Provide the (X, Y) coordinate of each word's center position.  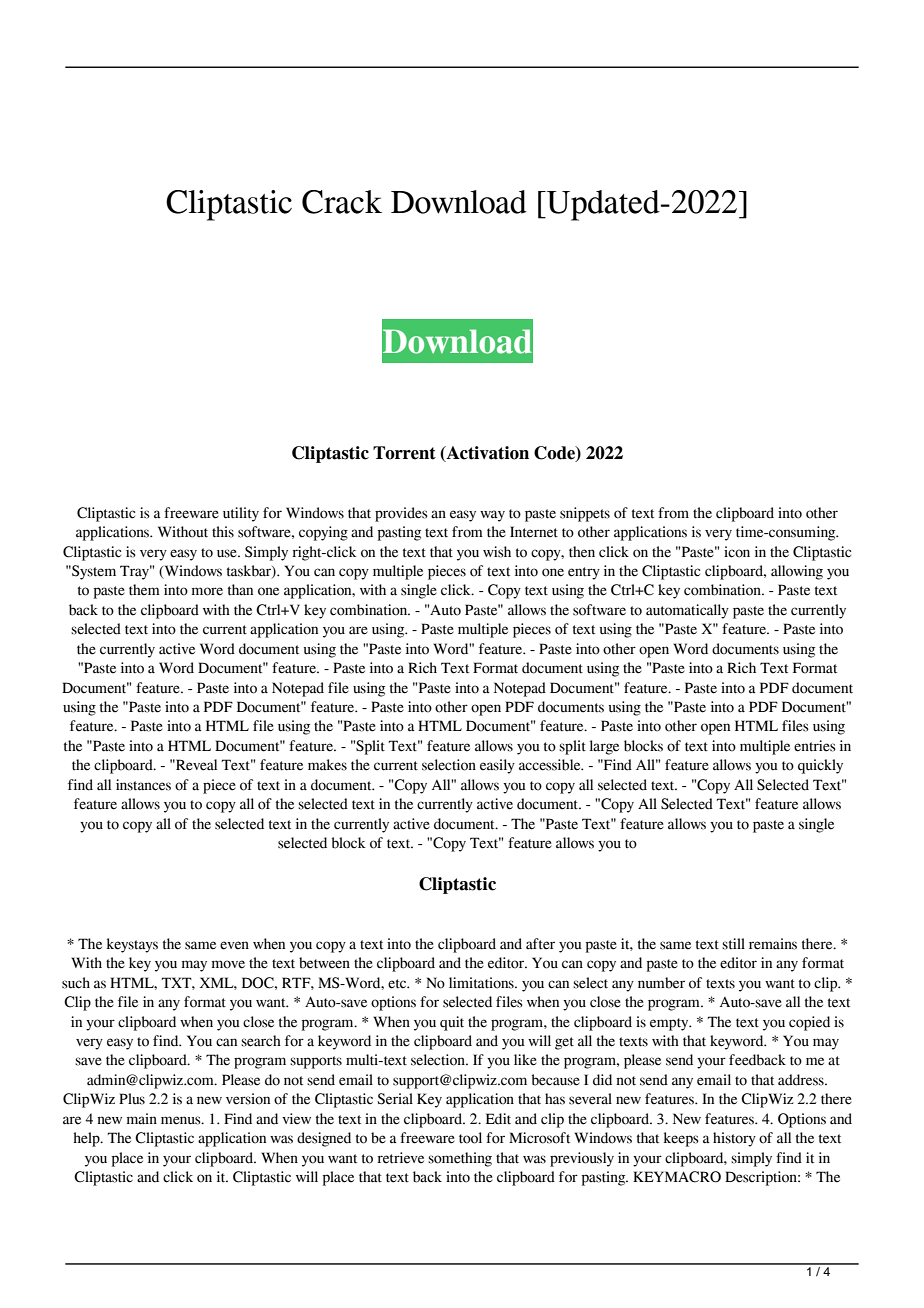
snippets (585, 514)
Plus (132, 1099)
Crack (342, 202)
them (144, 590)
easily (497, 766)
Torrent (404, 453)
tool (470, 1138)
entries (815, 746)
